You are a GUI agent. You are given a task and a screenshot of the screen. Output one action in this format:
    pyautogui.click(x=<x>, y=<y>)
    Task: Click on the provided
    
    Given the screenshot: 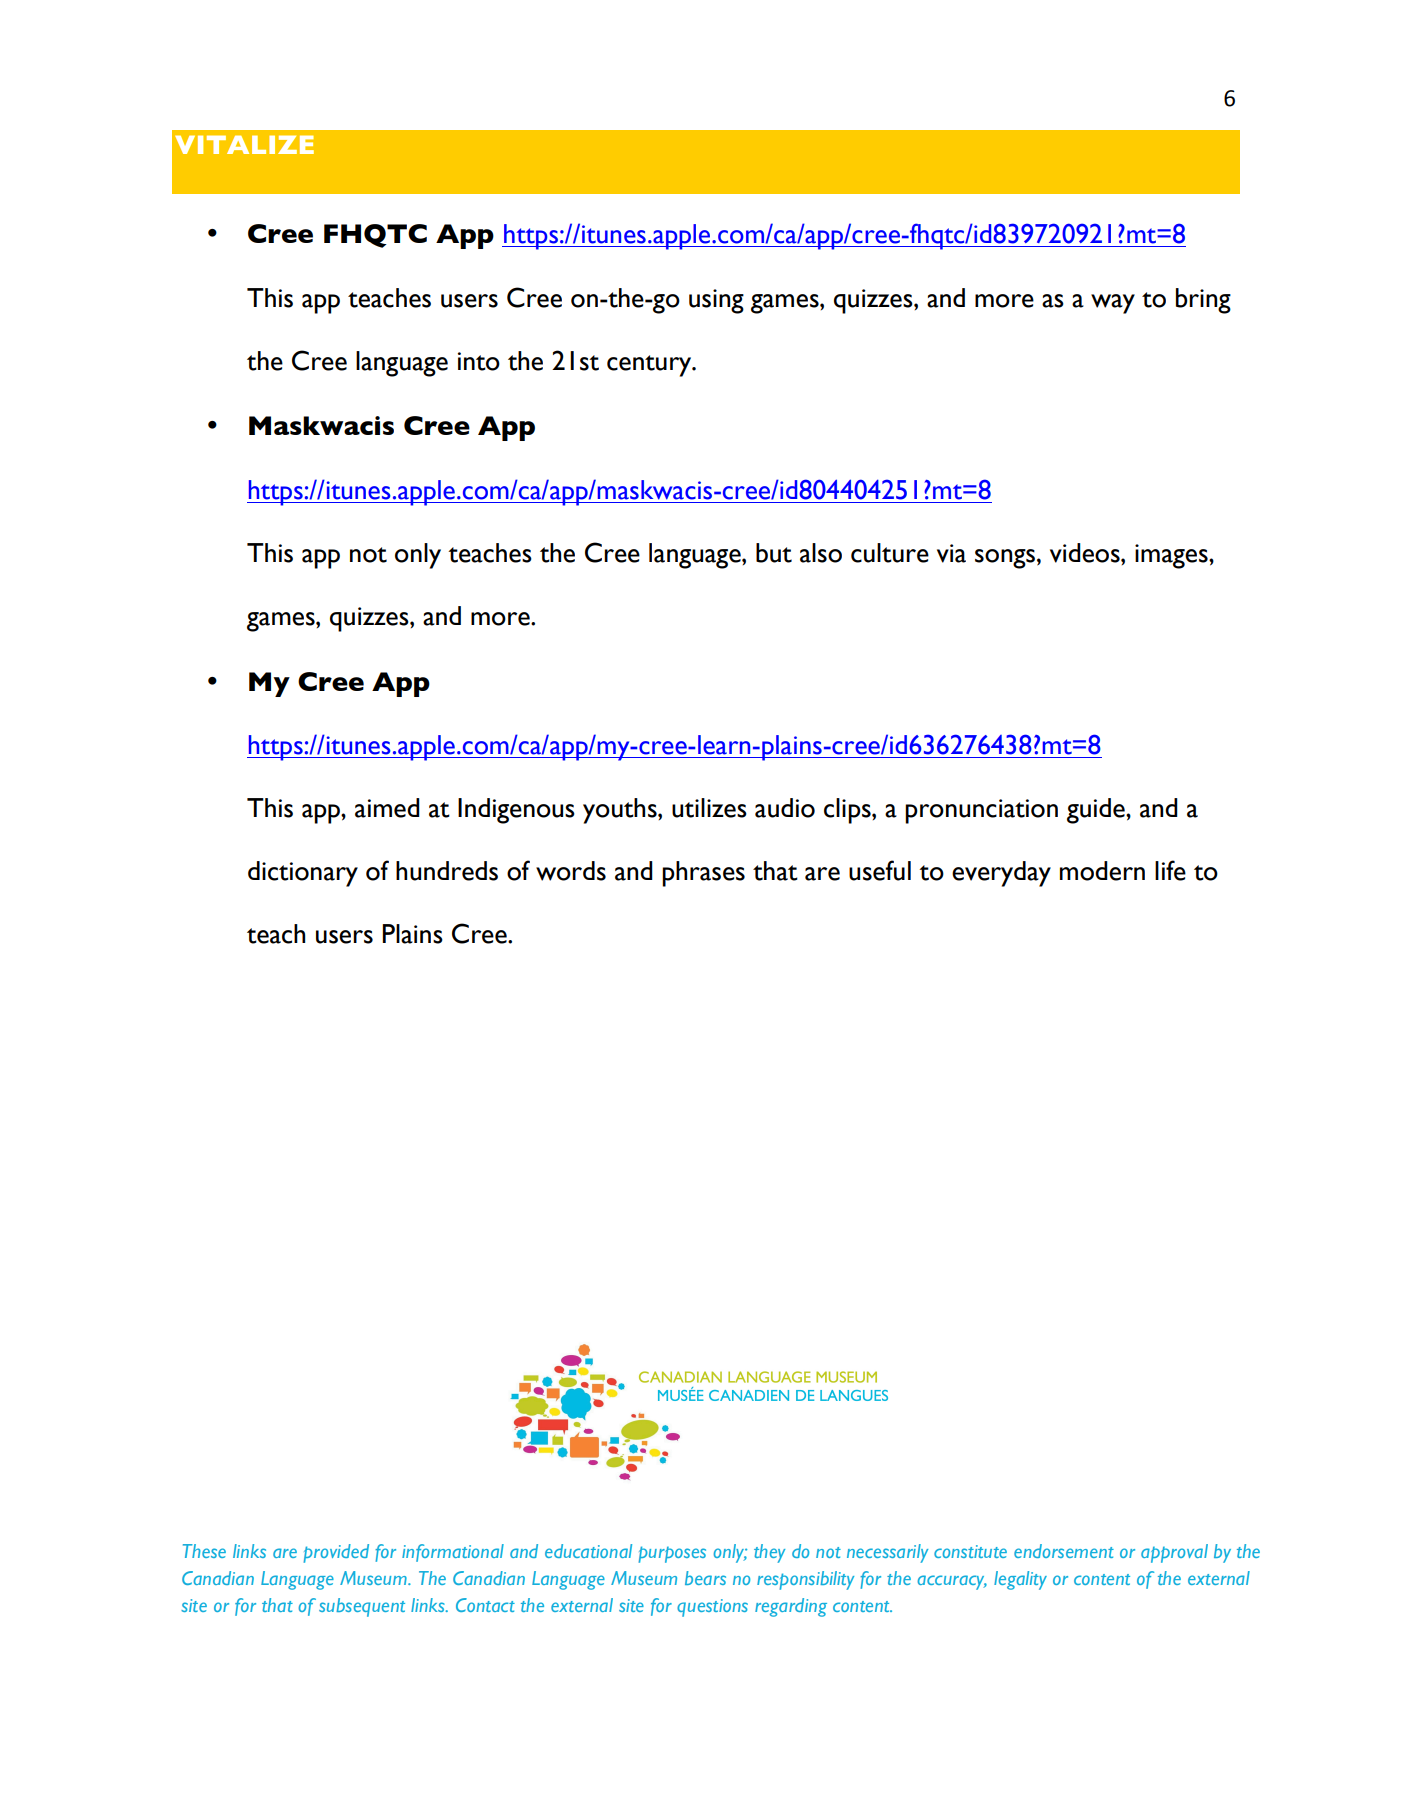 What is the action you would take?
    pyautogui.click(x=336, y=1553)
